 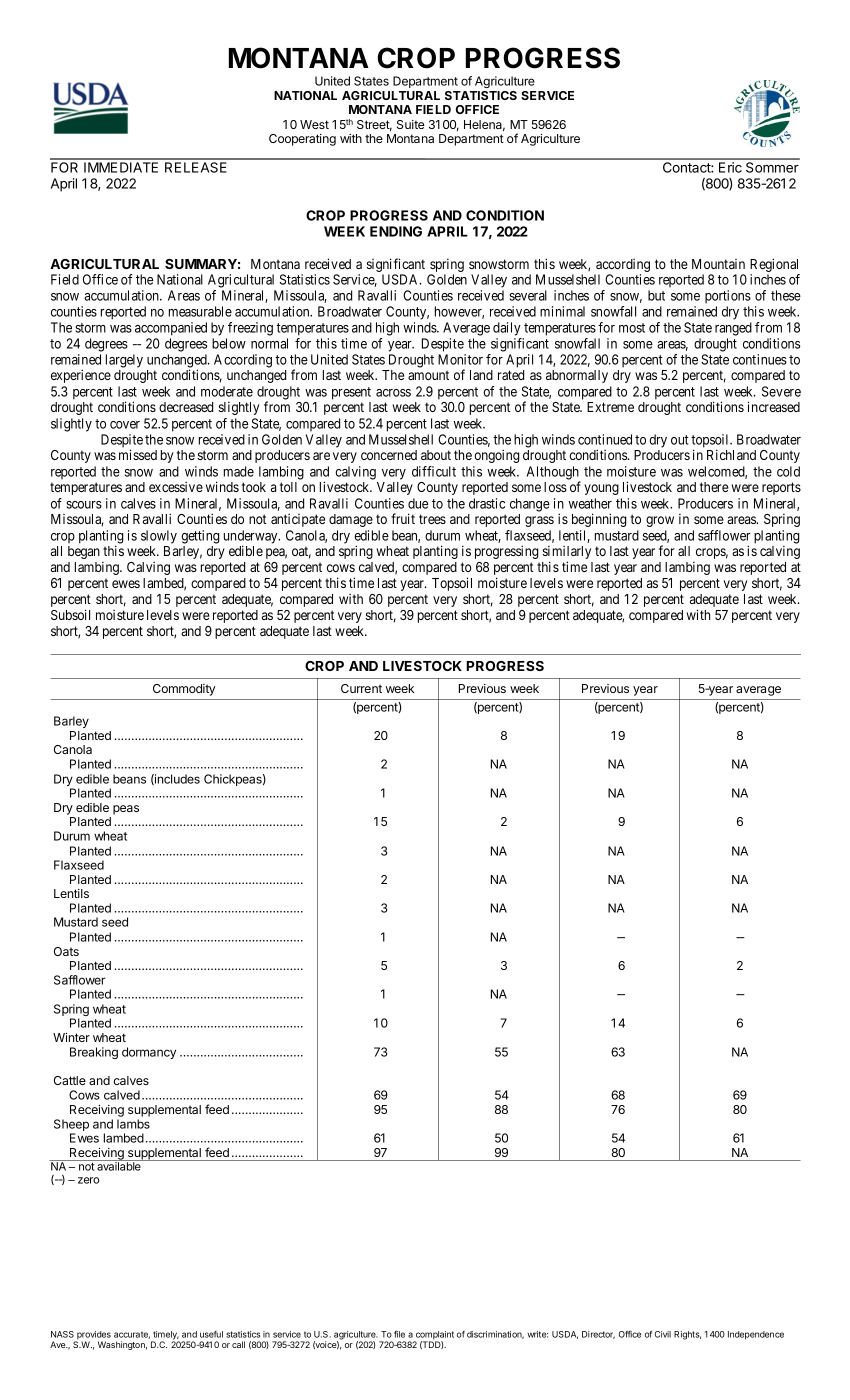 I want to click on useful, so click(x=211, y=1334).
